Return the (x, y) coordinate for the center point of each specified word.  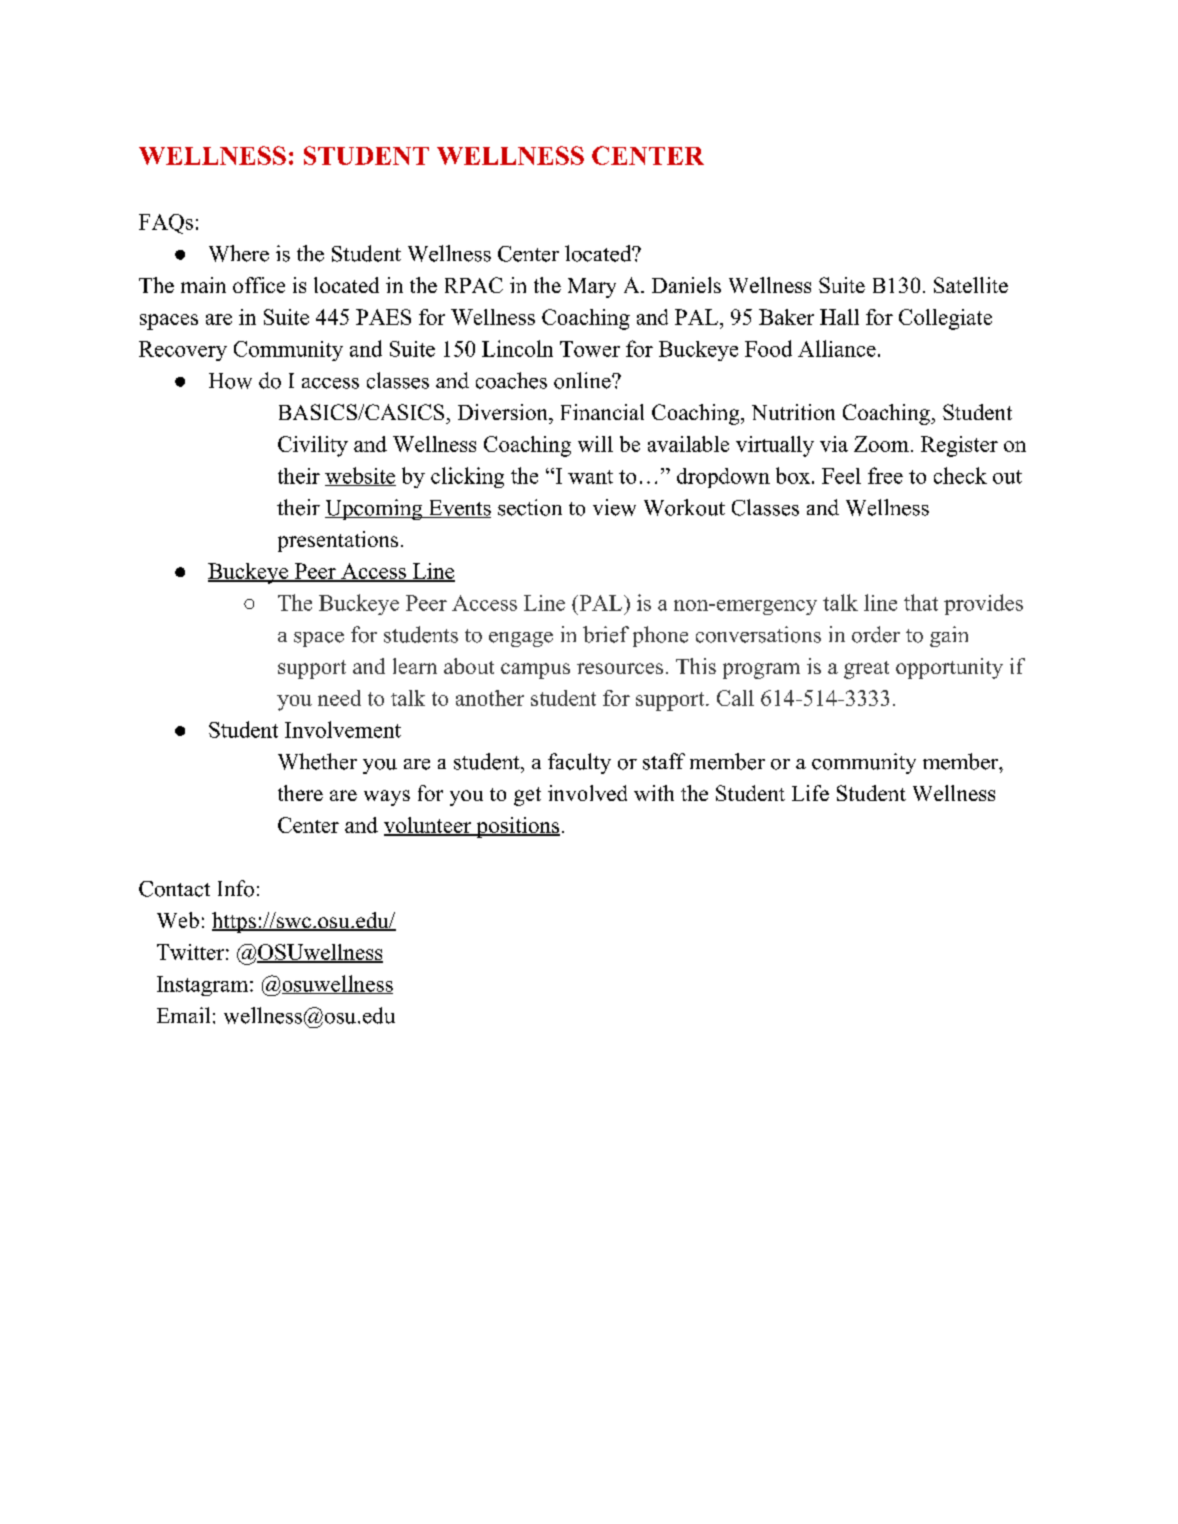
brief (606, 634)
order (876, 634)
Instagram (204, 986)
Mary (592, 288)
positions (517, 827)
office (259, 285)
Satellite (971, 285)
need (339, 698)
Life (810, 793)
